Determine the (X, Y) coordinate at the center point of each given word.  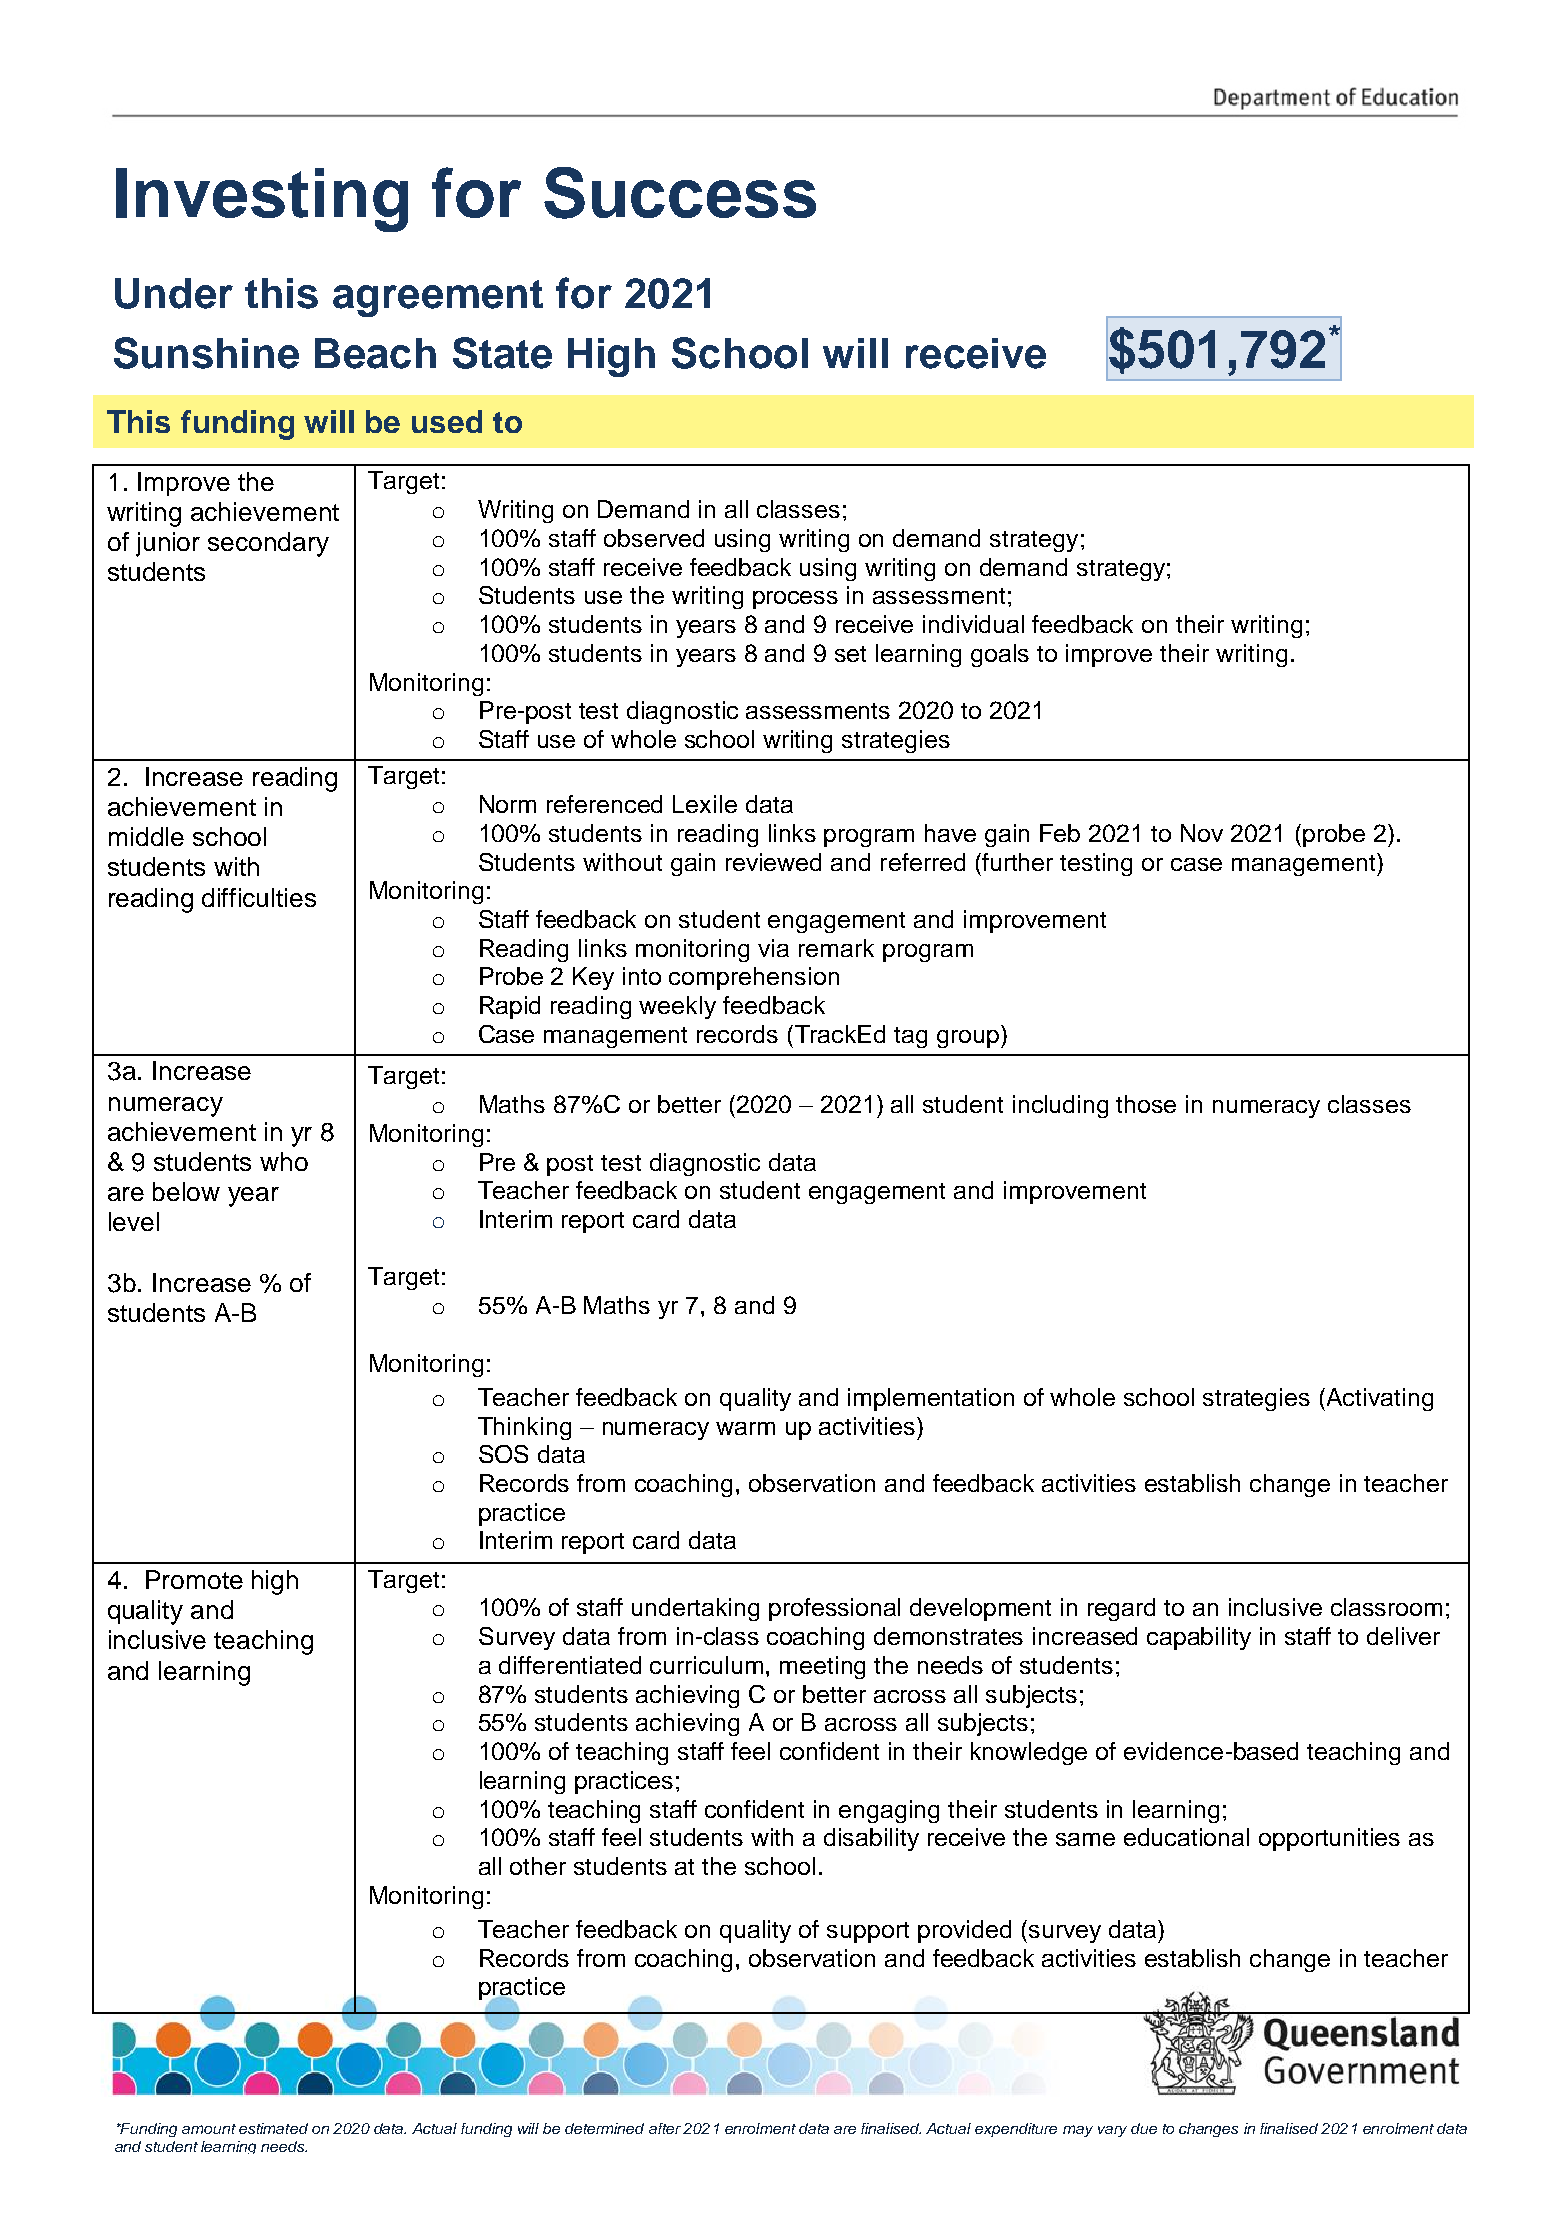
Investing (262, 200)
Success (680, 193)
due (1144, 2128)
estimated (273, 2128)
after (665, 2128)
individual (973, 624)
